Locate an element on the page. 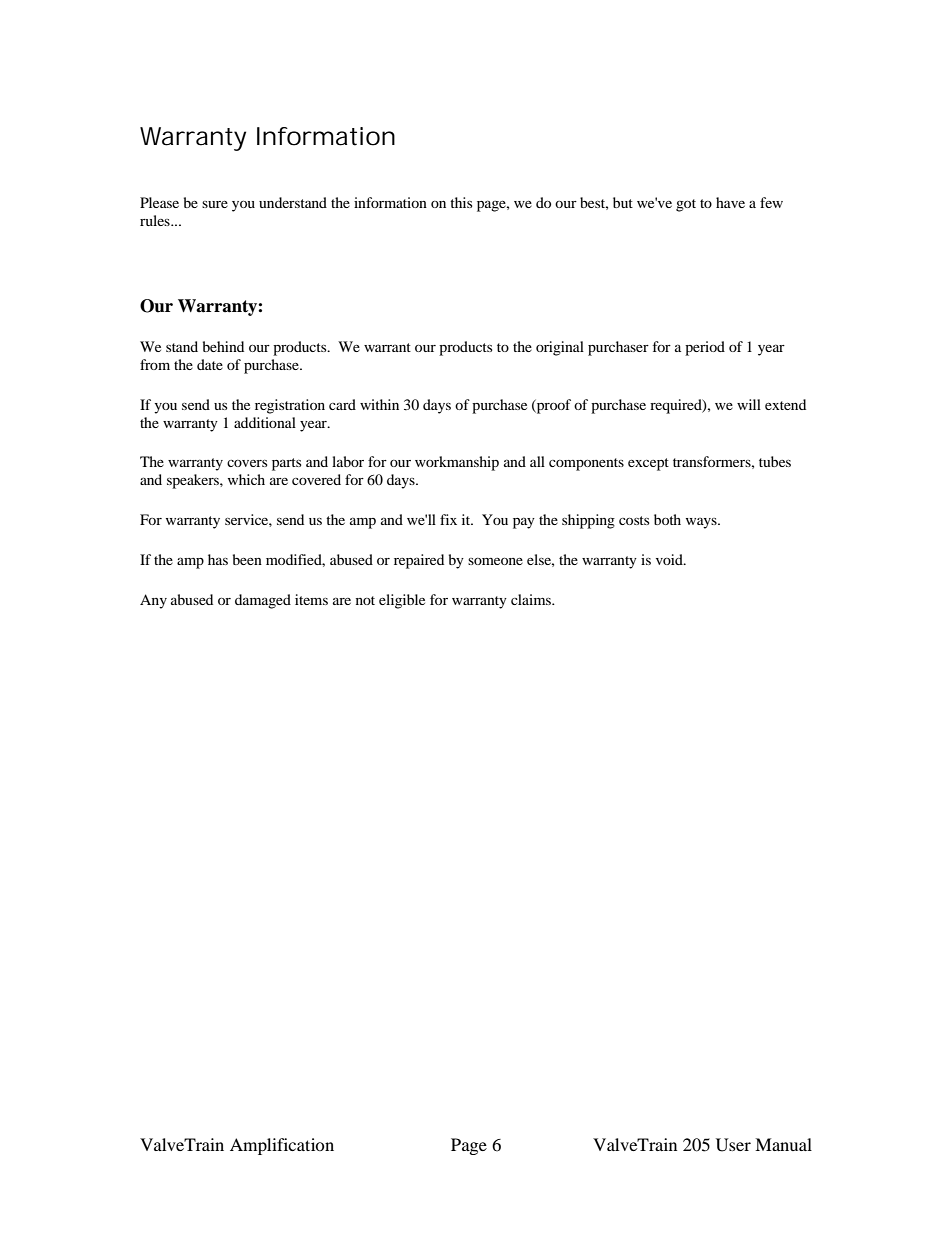  workmanship is located at coordinates (457, 463).
